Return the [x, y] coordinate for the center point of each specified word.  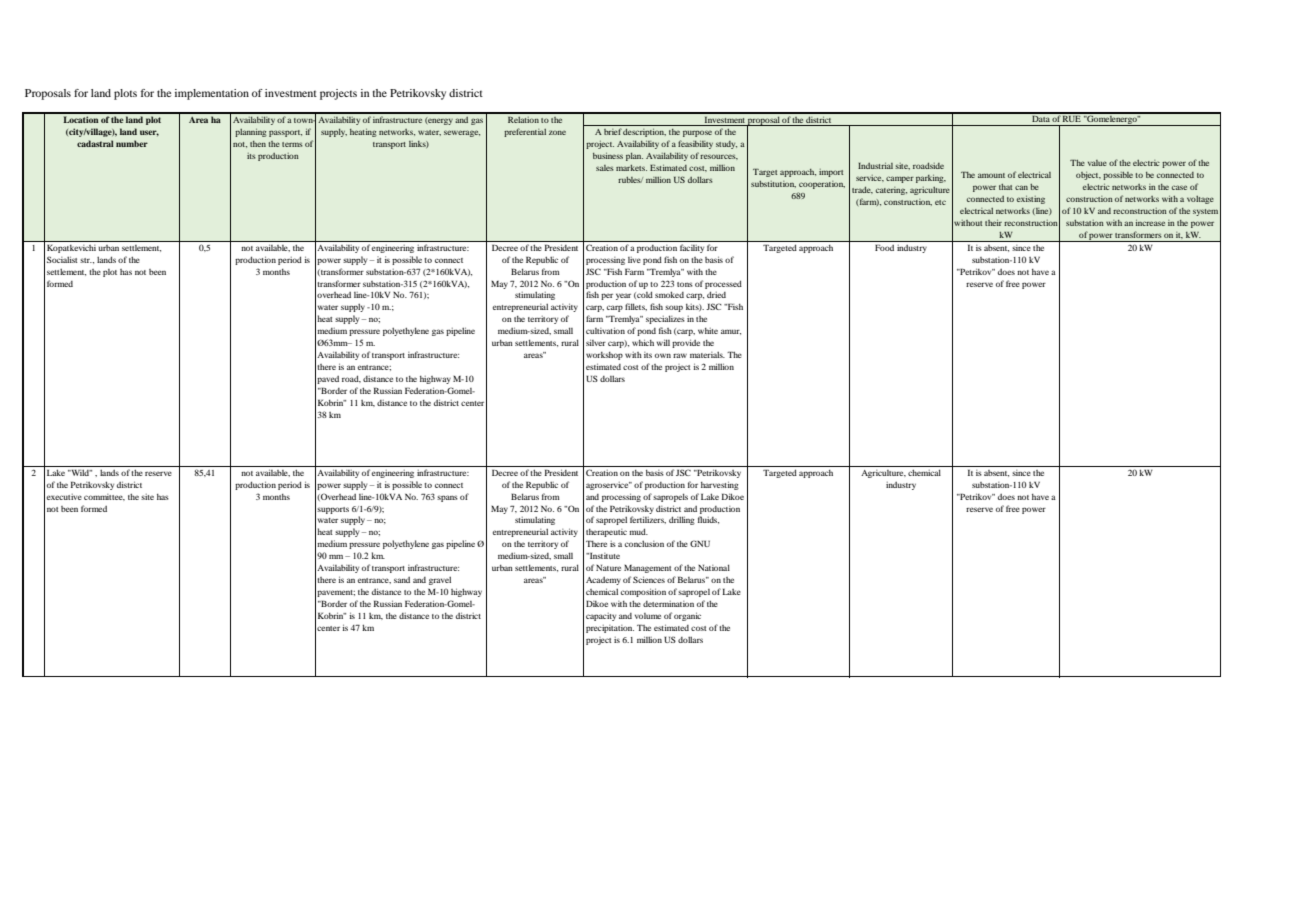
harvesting [720, 485]
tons [685, 284]
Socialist [62, 259]
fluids [708, 520]
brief [613, 131]
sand [402, 580]
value [1097, 163]
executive [64, 497]
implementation [212, 94]
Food [884, 248]
